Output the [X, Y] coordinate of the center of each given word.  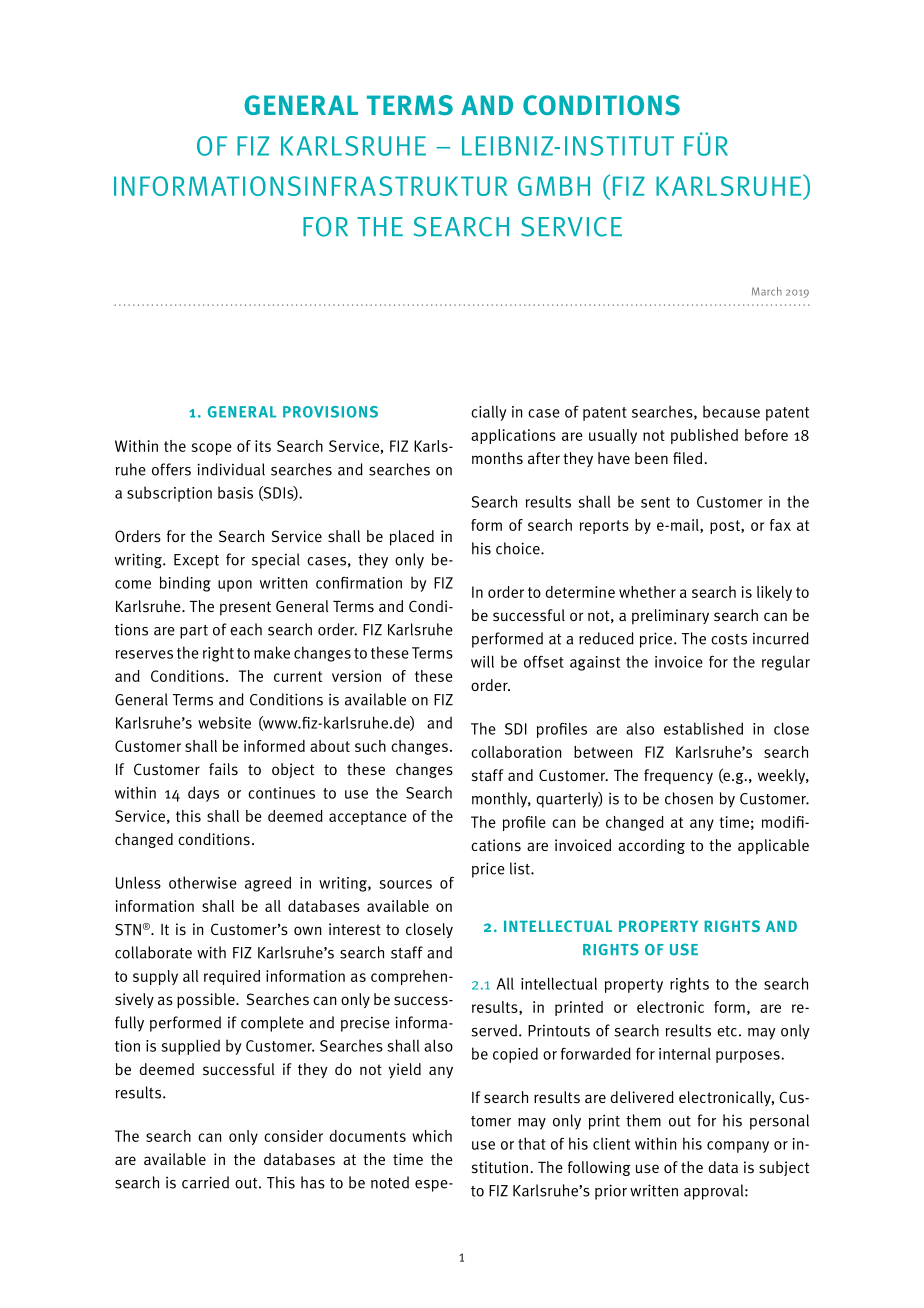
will [482, 661]
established [703, 728]
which [432, 1136]
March [767, 291]
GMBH [554, 186]
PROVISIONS [330, 412]
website [224, 722]
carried [205, 1182]
